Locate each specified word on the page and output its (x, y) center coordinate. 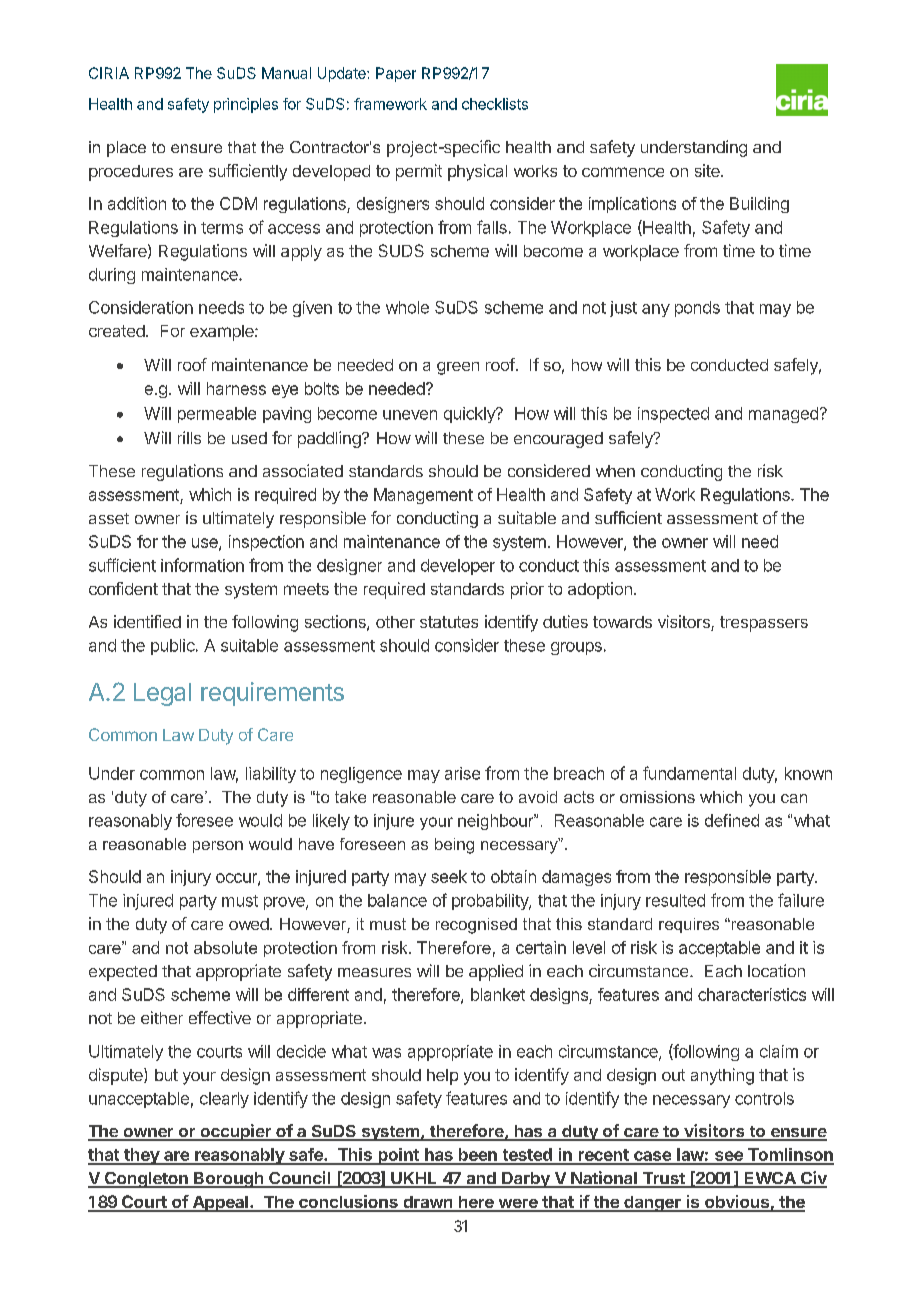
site (708, 170)
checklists (495, 104)
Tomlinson (789, 1156)
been (477, 1156)
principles (246, 105)
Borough (229, 1180)
